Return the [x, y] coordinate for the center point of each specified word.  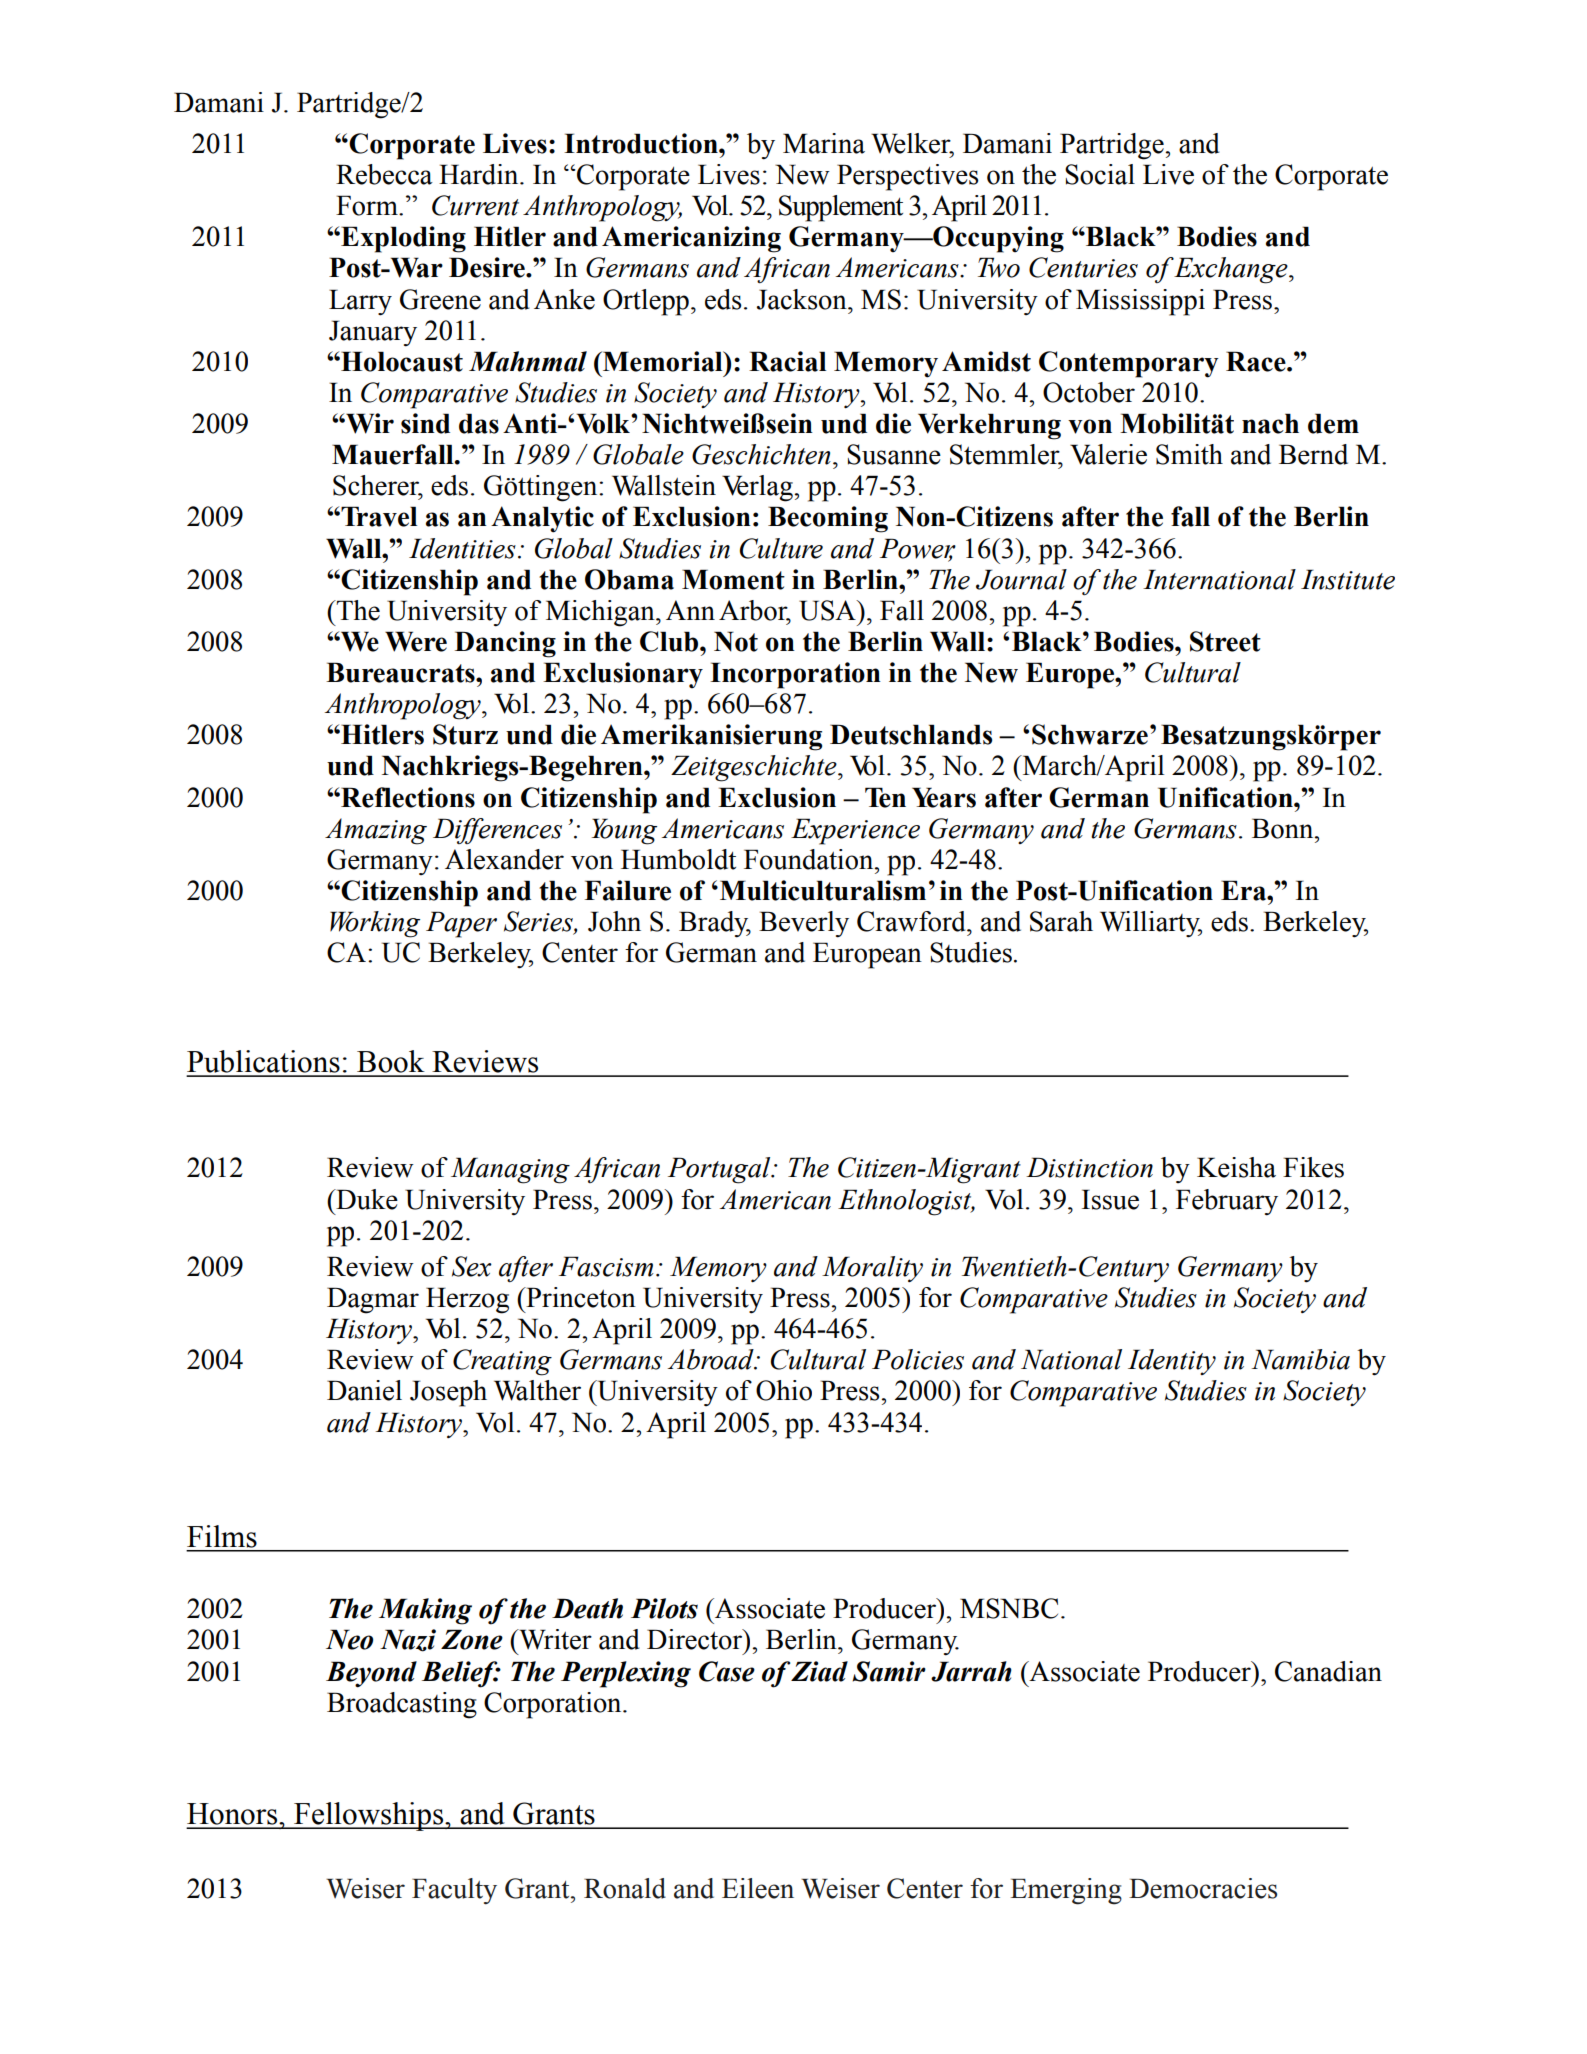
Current [475, 205]
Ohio [784, 1390]
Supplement [841, 208]
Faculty [454, 1891]
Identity [1172, 1362]
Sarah [1061, 921]
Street [1225, 641]
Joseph [448, 1393]
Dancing [505, 644]
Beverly [804, 924]
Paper [461, 924]
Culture [781, 548]
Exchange [1232, 270]
